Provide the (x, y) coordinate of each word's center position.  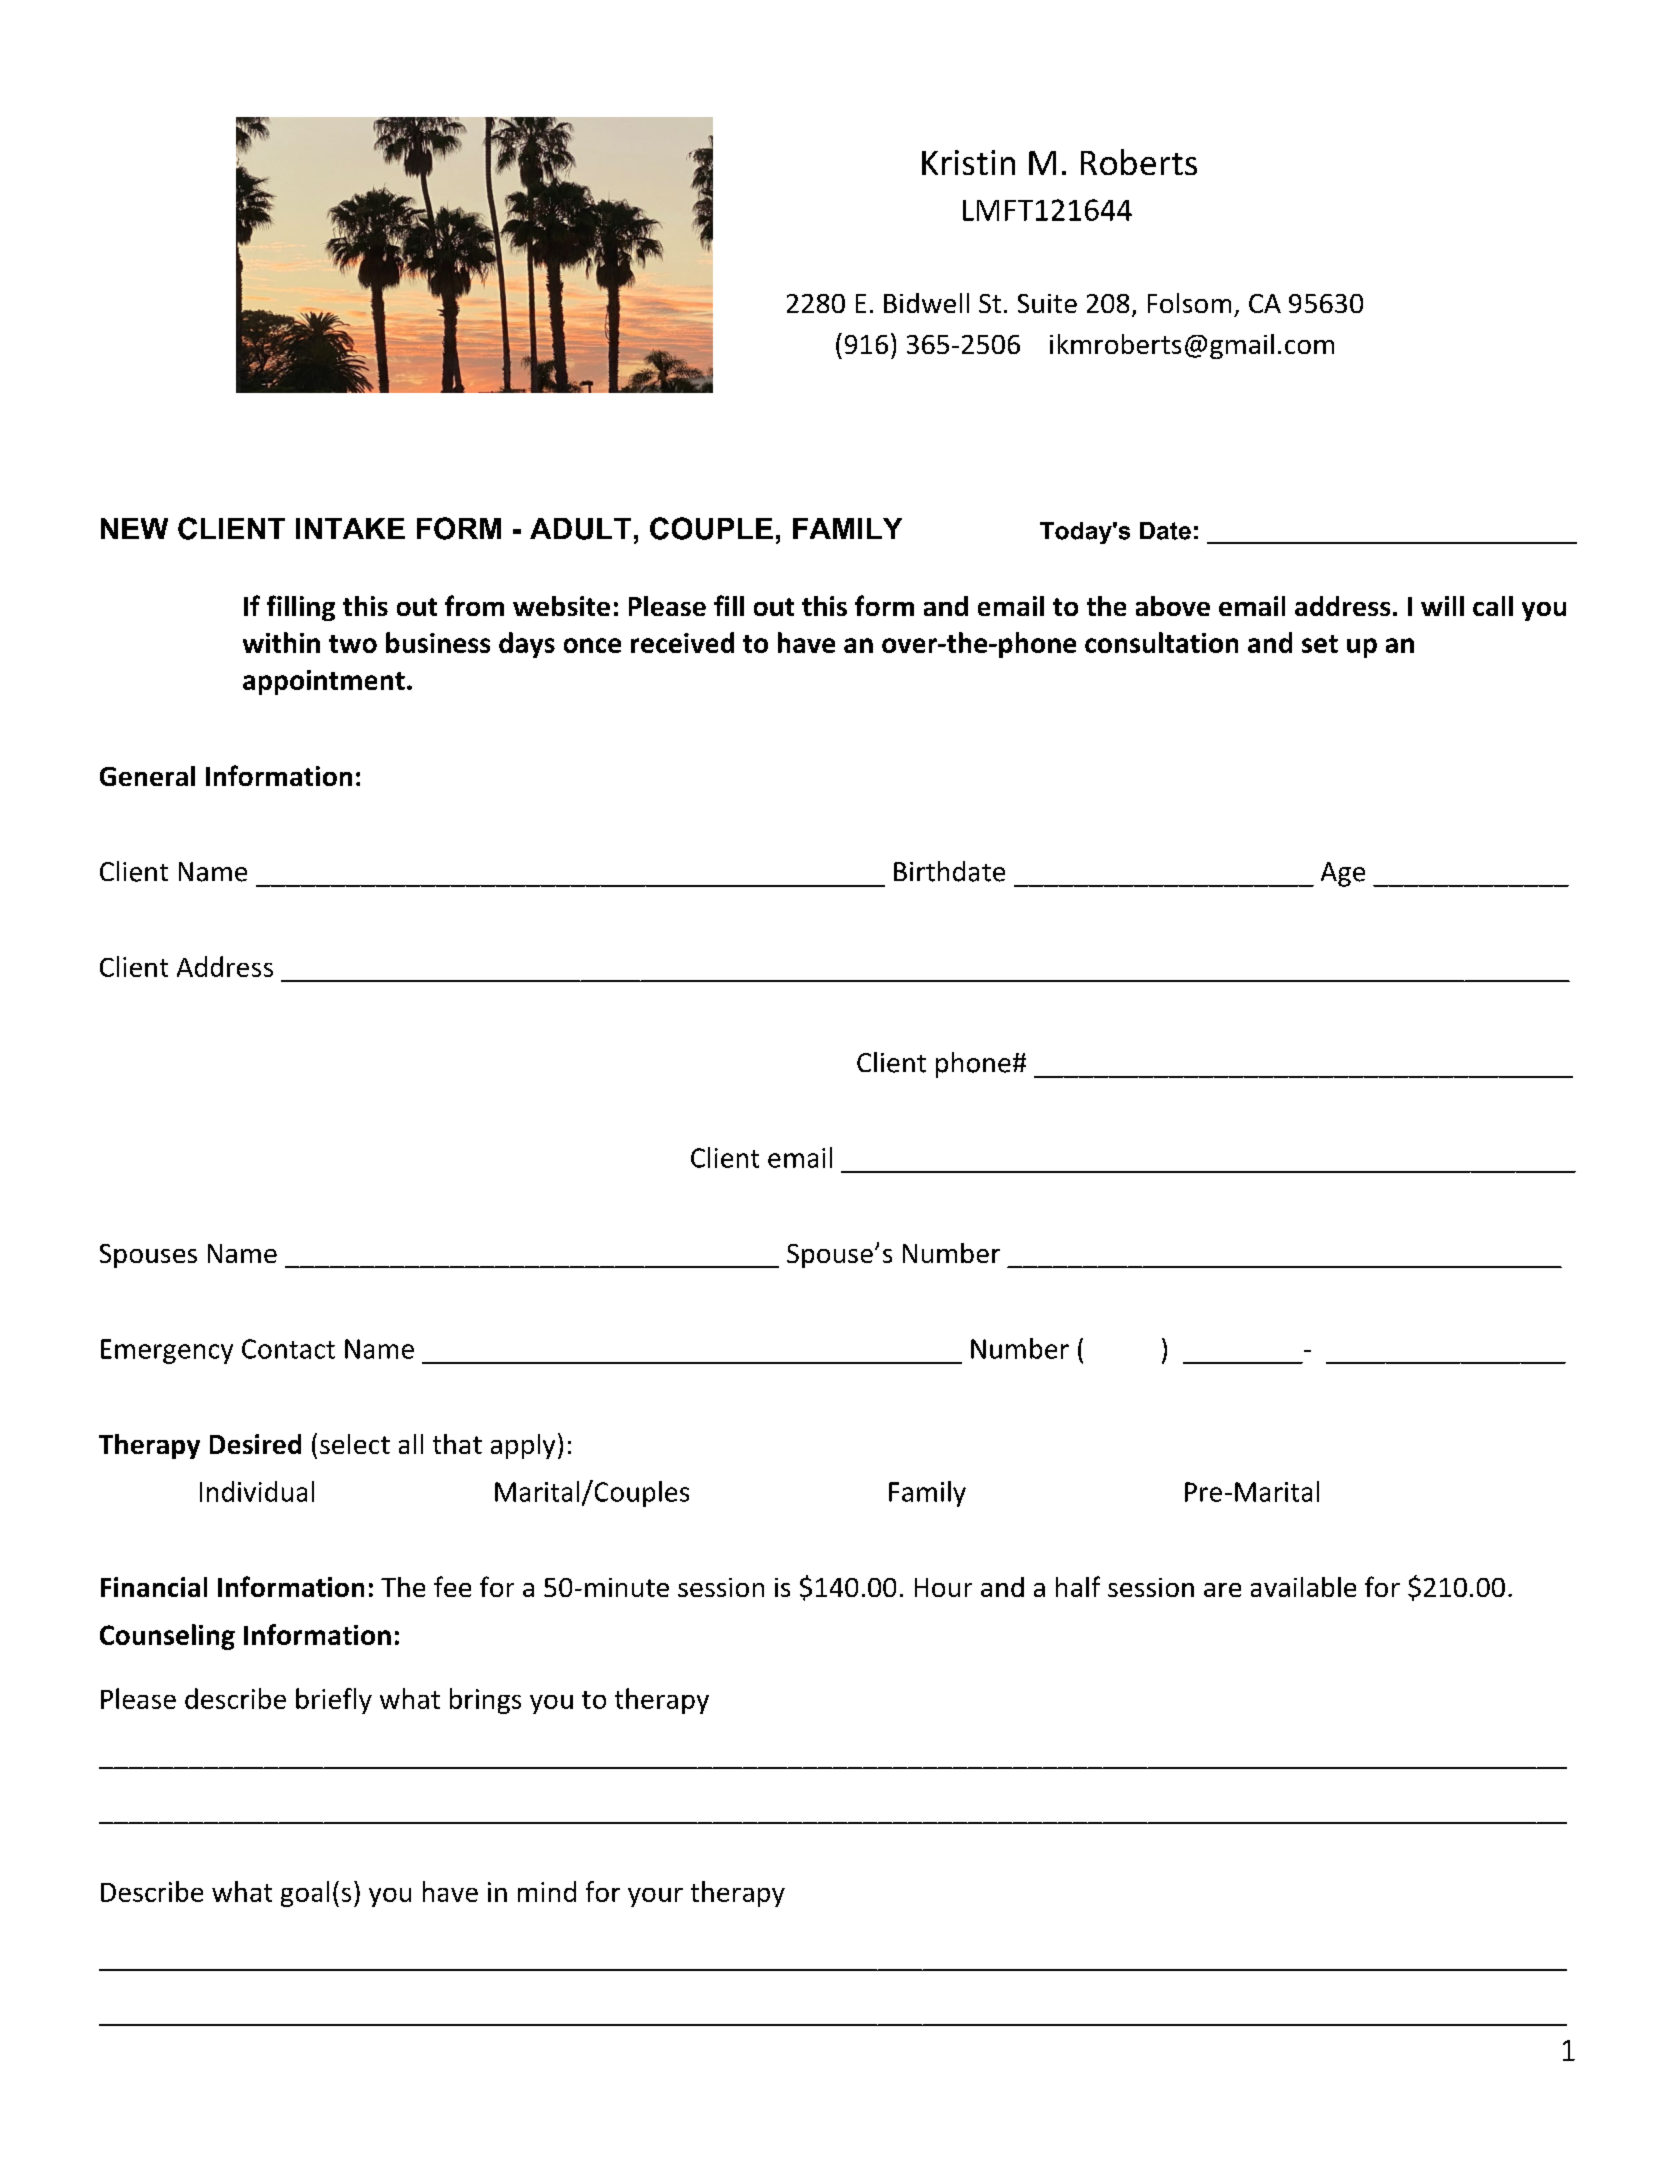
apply (523, 1446)
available (1303, 1587)
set (1320, 644)
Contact (288, 1349)
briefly (334, 1701)
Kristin (968, 162)
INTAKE (350, 528)
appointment (324, 682)
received (682, 642)
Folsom (1189, 303)
